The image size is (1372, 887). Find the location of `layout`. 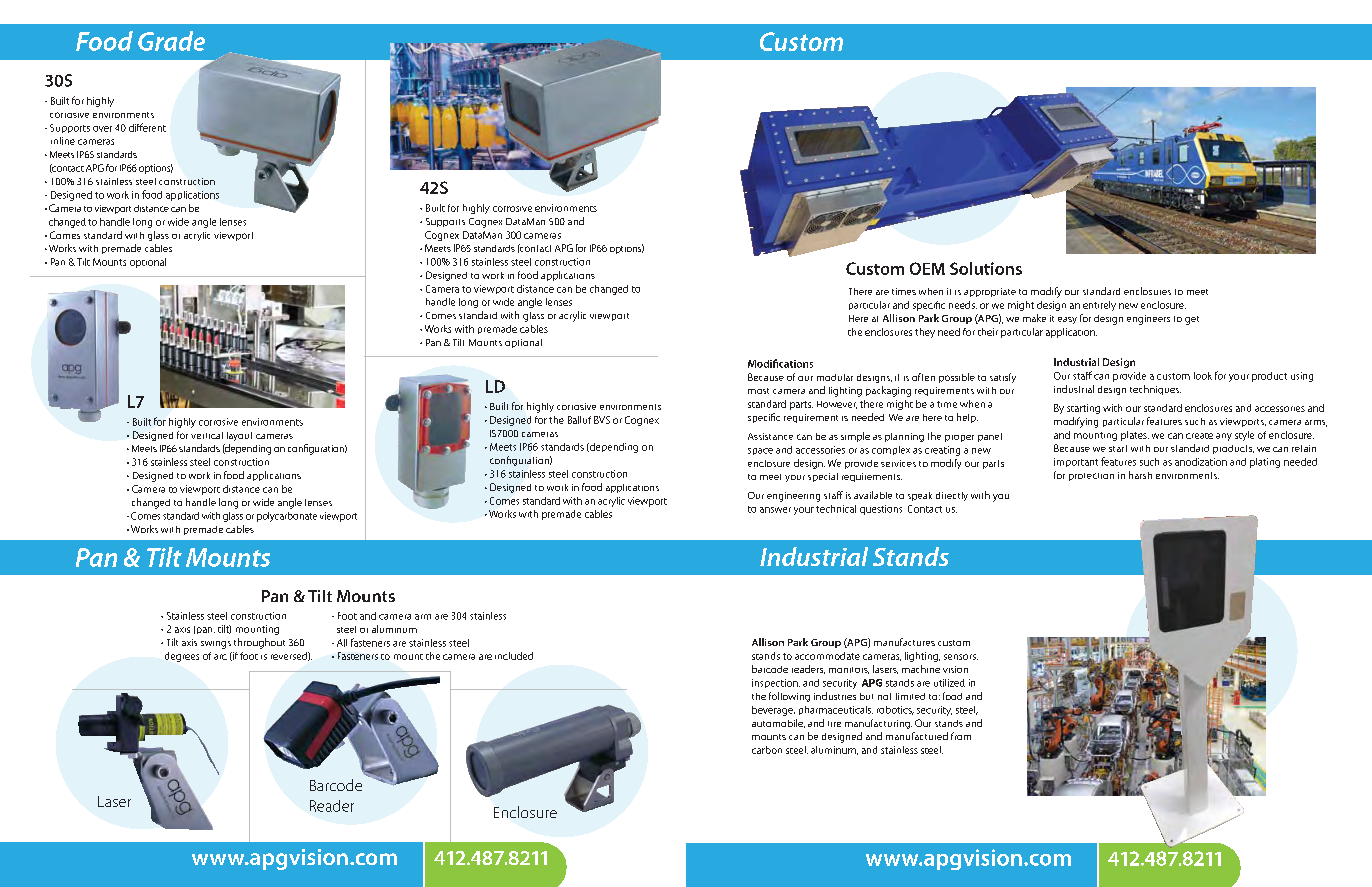

layout is located at coordinates (239, 436).
